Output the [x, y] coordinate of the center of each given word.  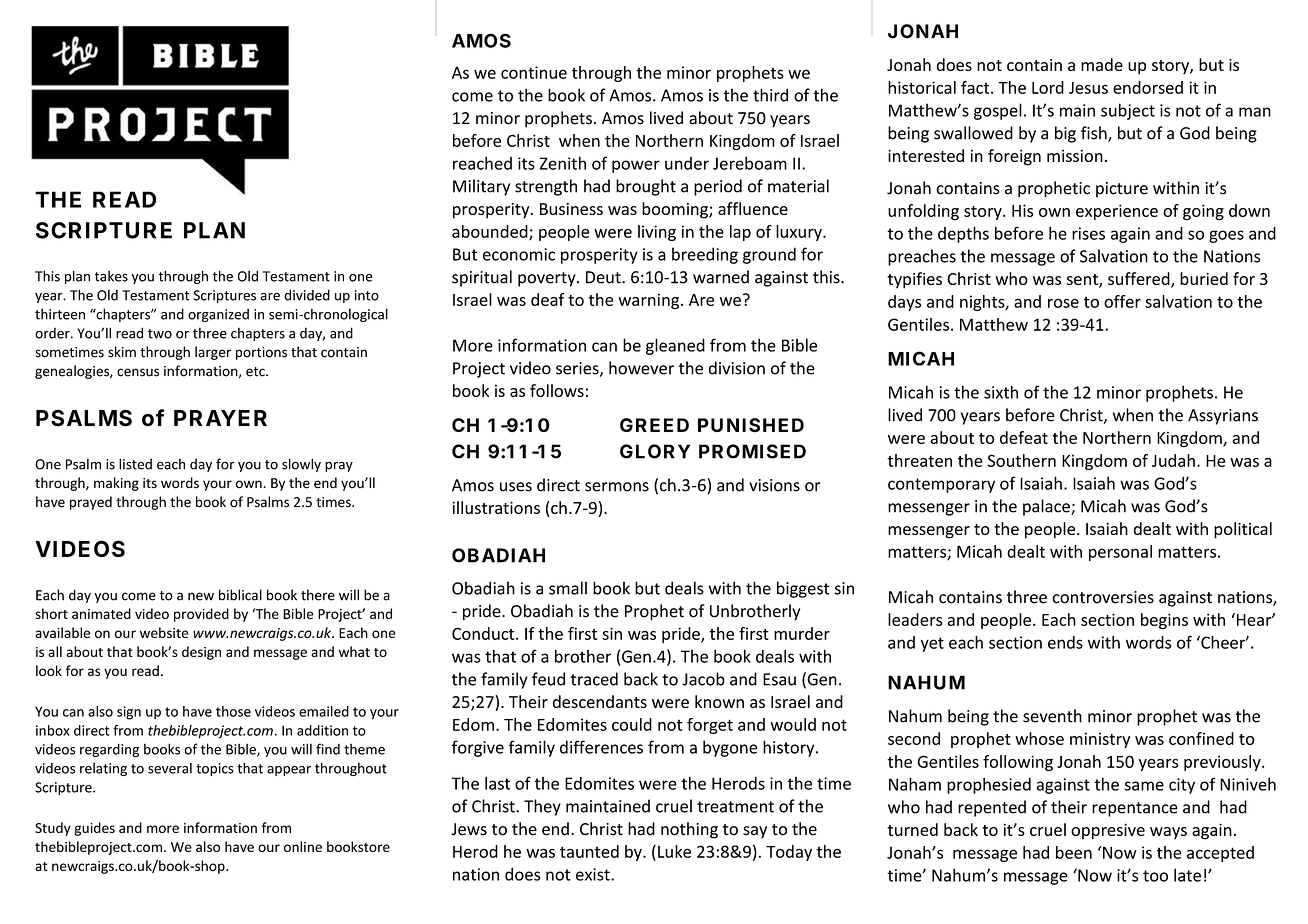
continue [534, 72]
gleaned [675, 346]
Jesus [1088, 88]
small [568, 588]
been [1074, 852]
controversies [1103, 597]
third [770, 95]
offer [1122, 301]
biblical [240, 595]
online [303, 846]
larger [213, 353]
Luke [674, 851]
